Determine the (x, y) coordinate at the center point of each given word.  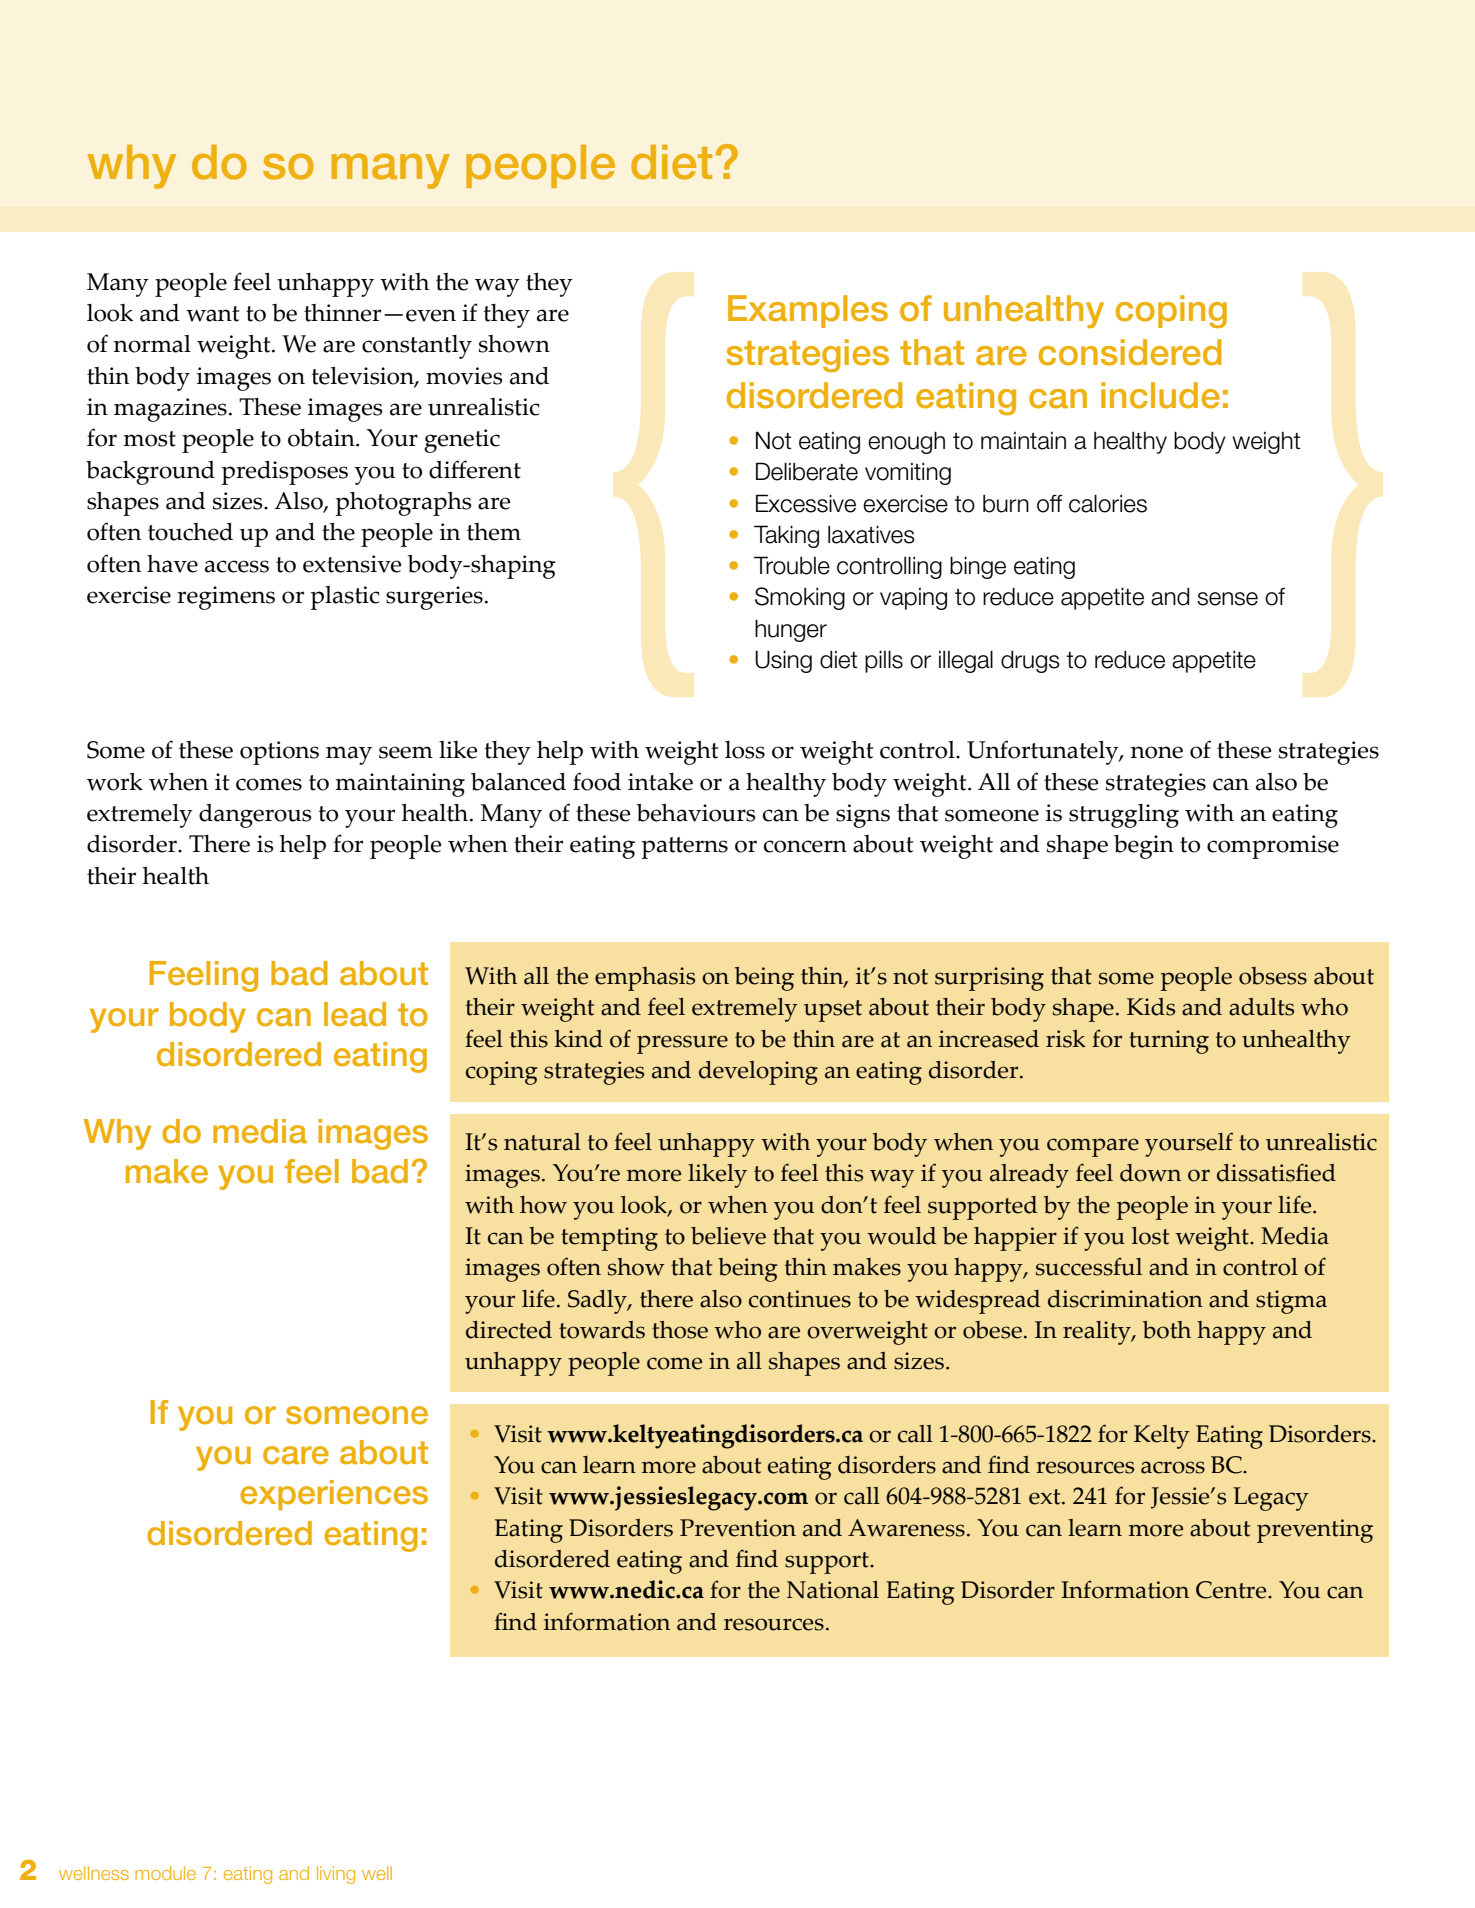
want (213, 314)
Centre (1232, 1590)
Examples (808, 311)
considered (1130, 352)
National (833, 1590)
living (336, 1875)
